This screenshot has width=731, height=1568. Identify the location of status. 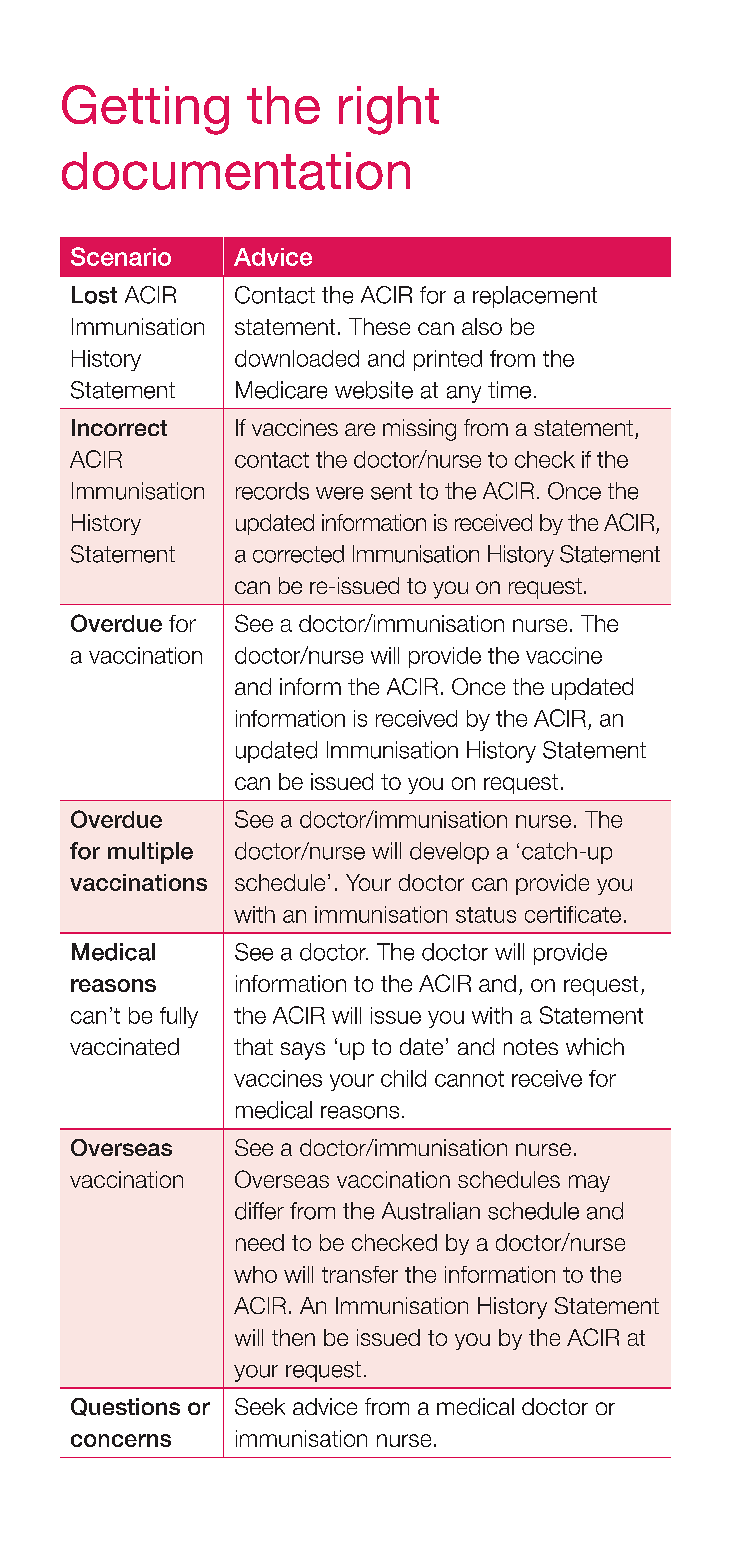
(486, 915).
